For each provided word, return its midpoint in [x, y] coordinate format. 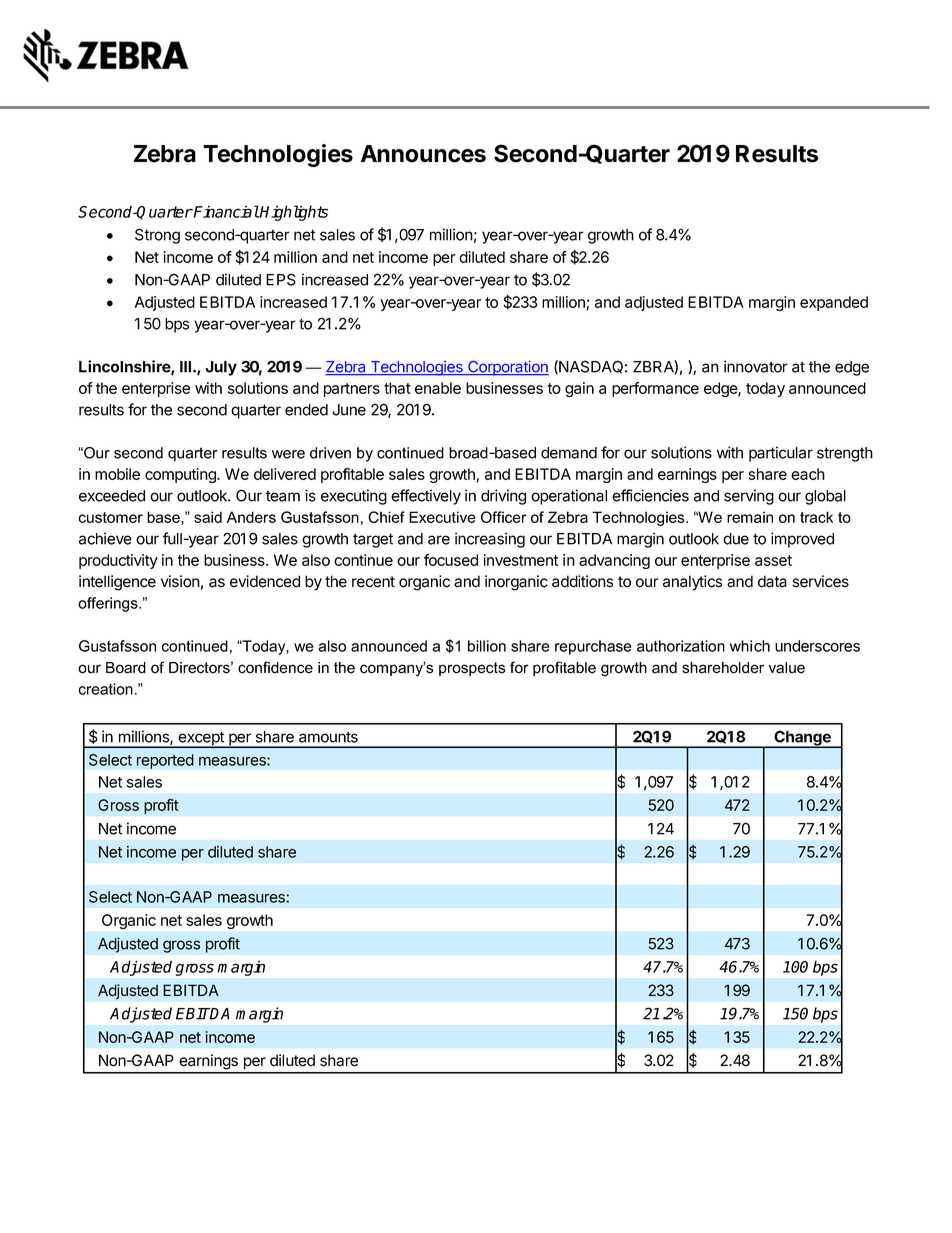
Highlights [293, 213]
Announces [423, 154]
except [201, 739]
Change [802, 739]
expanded [834, 303]
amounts [328, 737]
